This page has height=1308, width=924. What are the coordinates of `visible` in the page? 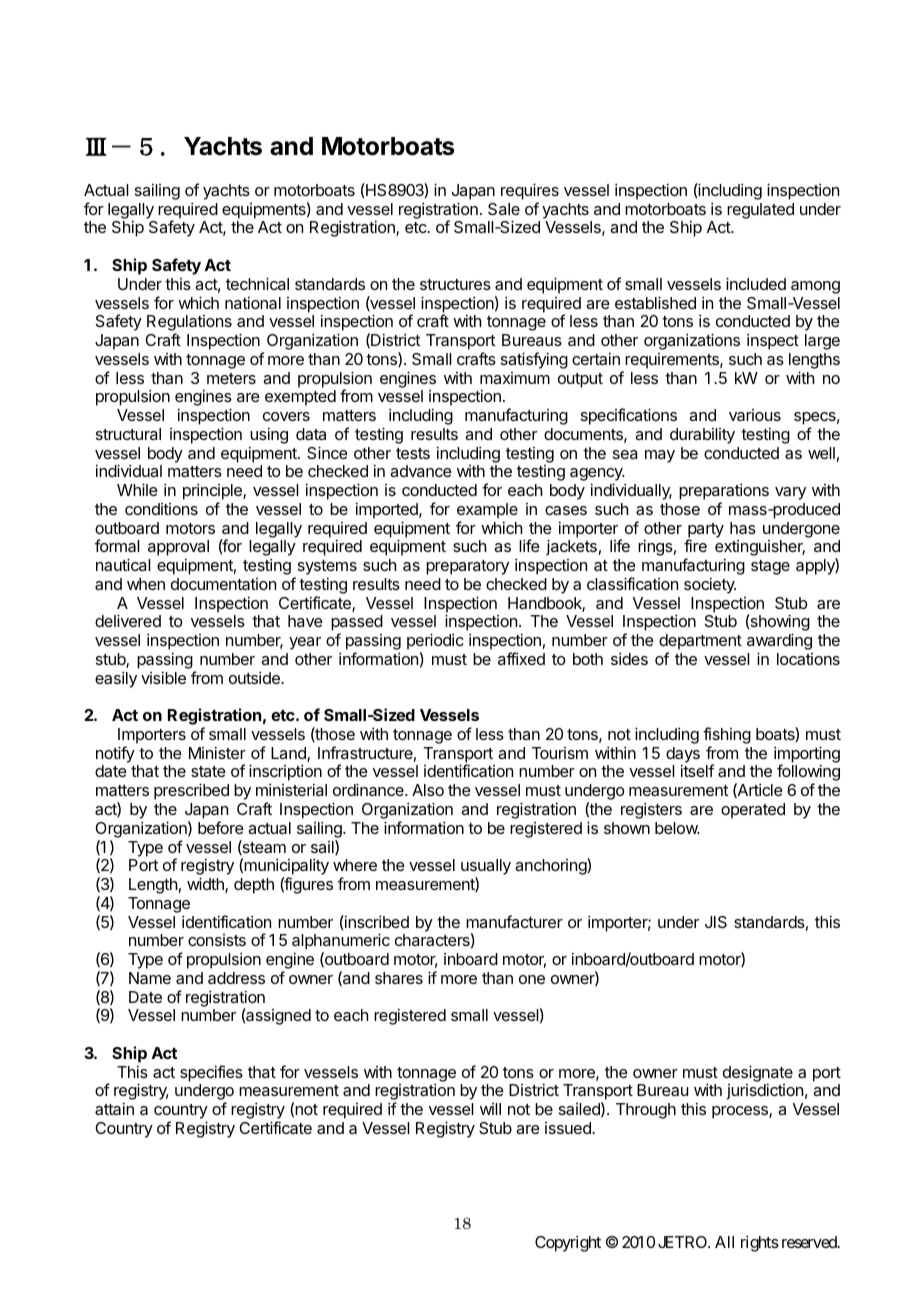 It's located at (163, 677).
